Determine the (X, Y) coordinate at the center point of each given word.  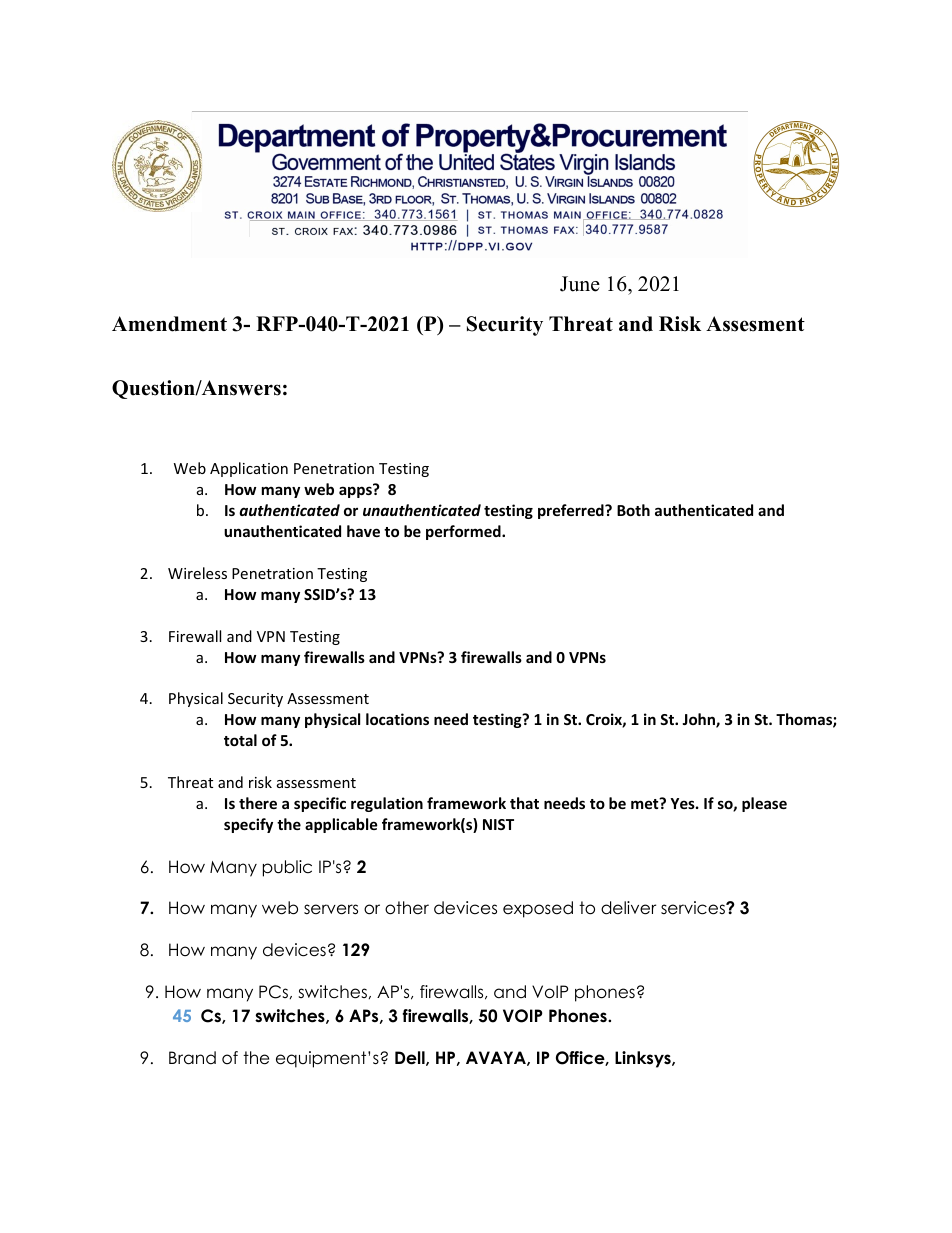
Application (249, 469)
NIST (498, 824)
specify (248, 825)
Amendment (169, 324)
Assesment (755, 324)
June (580, 284)
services (694, 908)
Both (633, 510)
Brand (192, 1058)
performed (464, 532)
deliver (628, 908)
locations (397, 719)
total (240, 740)
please (764, 804)
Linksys (644, 1059)
